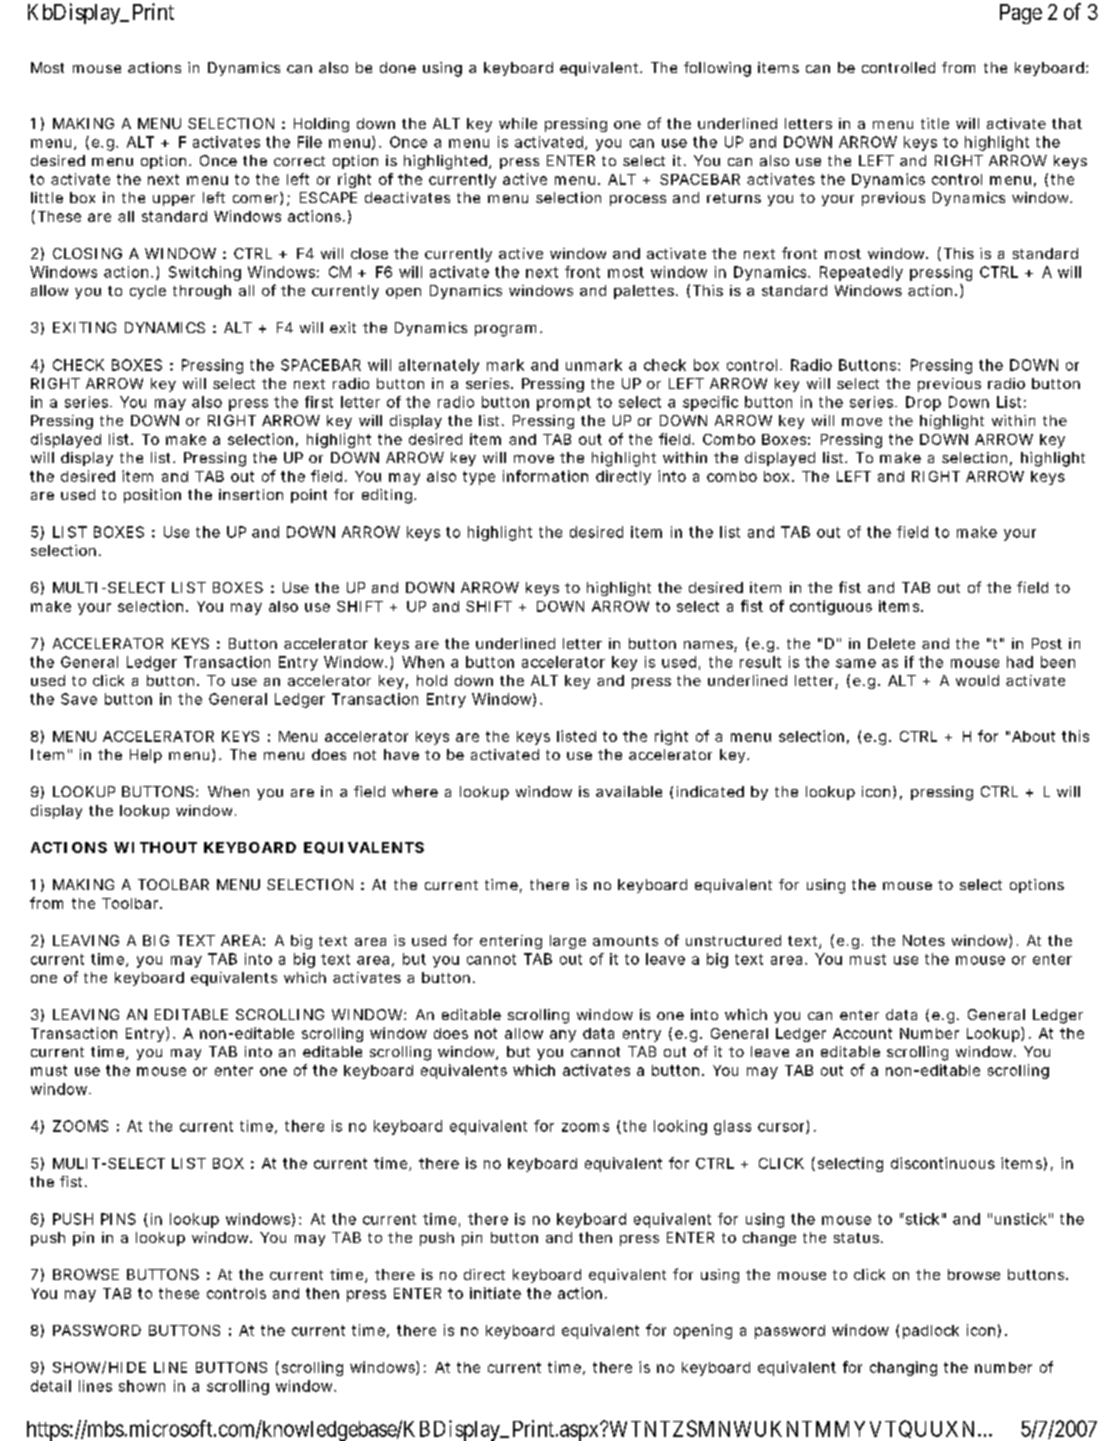  Describe the element at coordinates (564, 404) in the page. I see `prompt` at that location.
